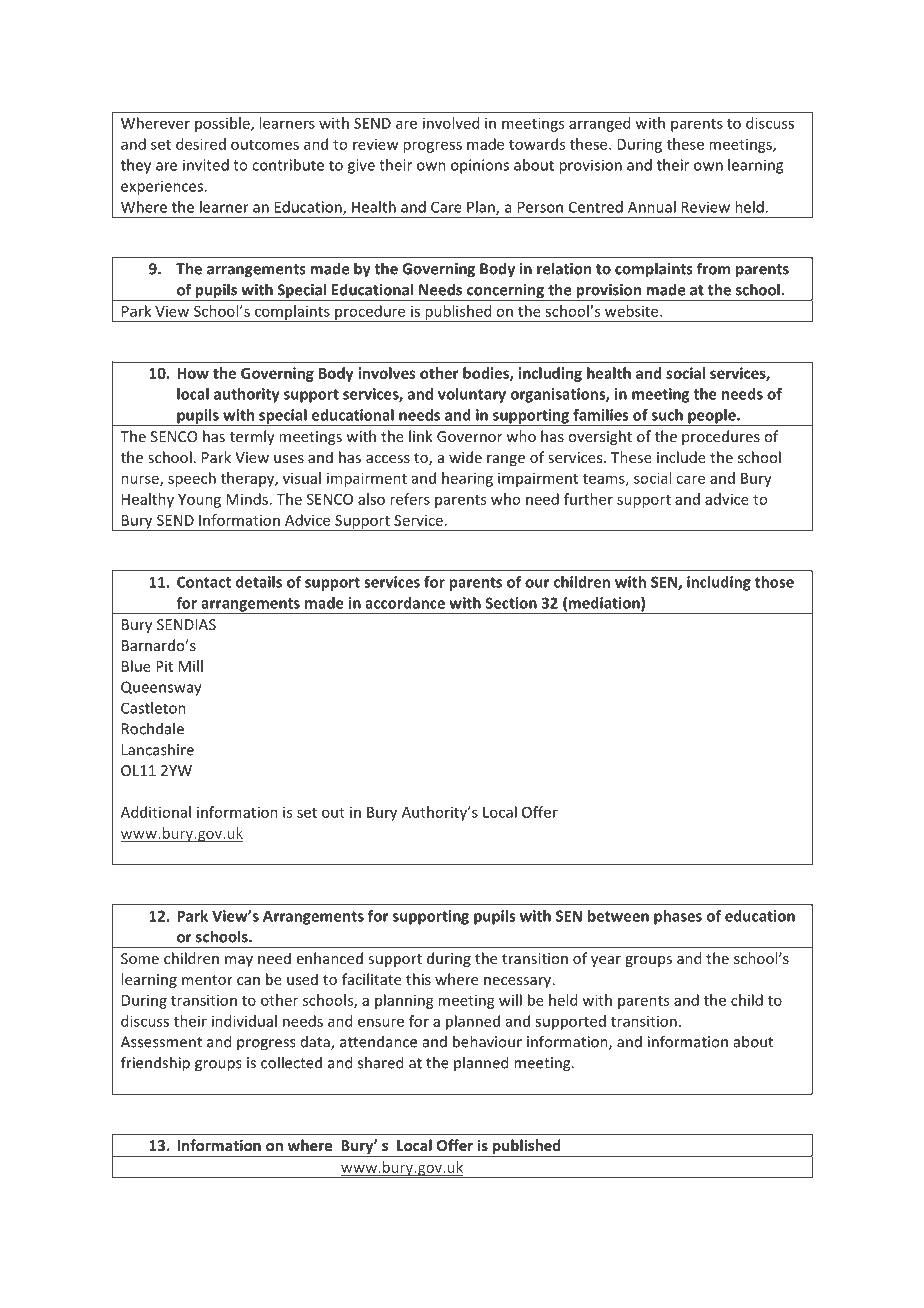 The width and height of the screenshot is (924, 1308). Describe the element at coordinates (652, 207) in the screenshot. I see `Annual` at that location.
